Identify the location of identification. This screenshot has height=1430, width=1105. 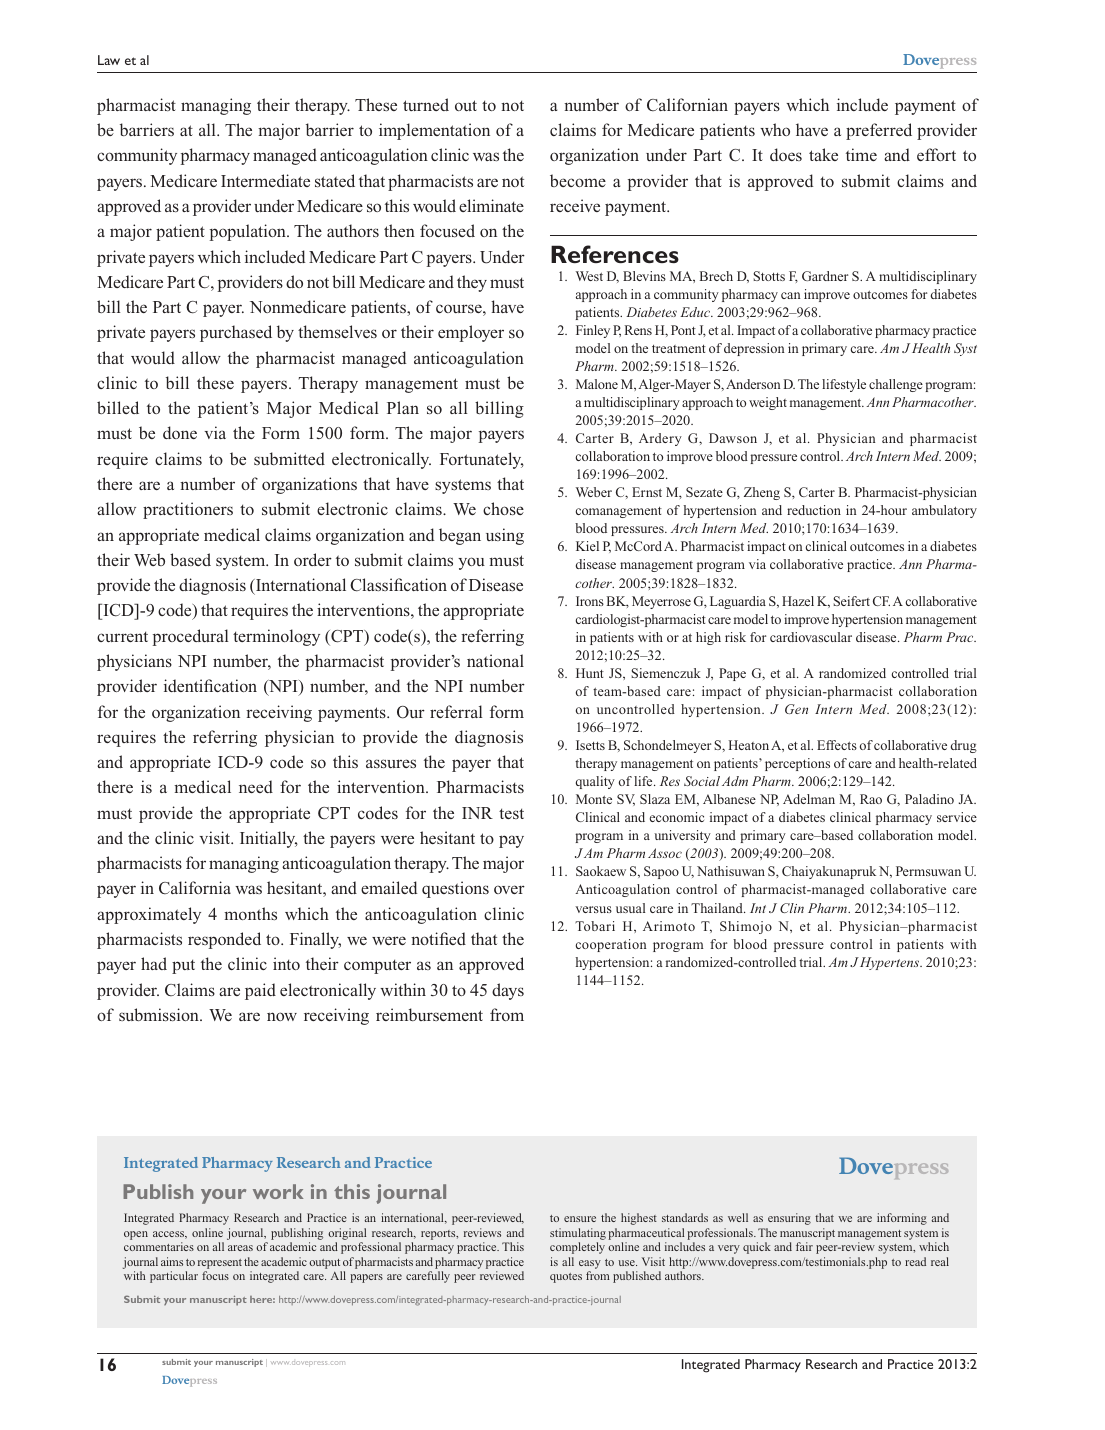
(210, 685).
